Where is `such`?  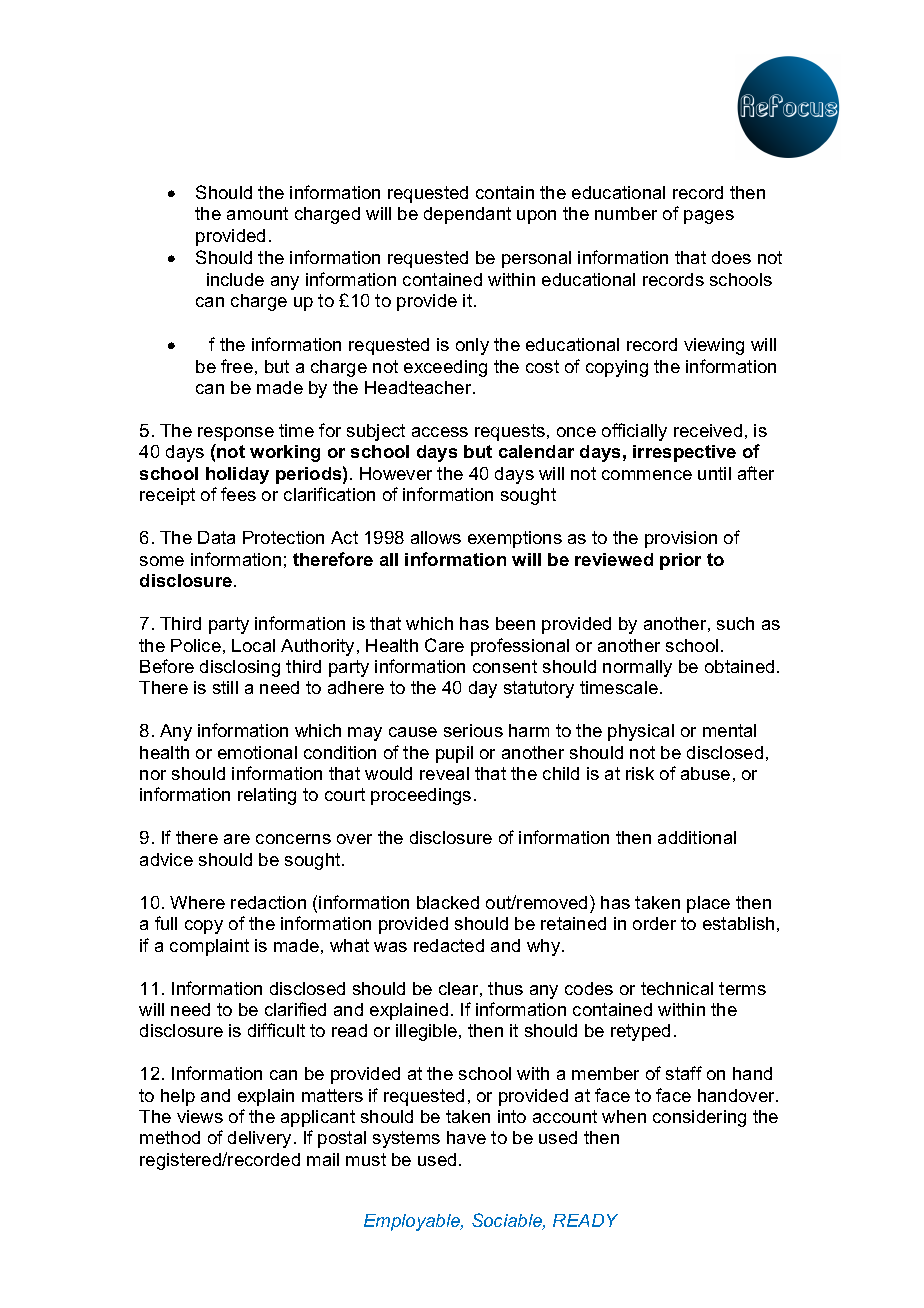 such is located at coordinates (735, 623).
